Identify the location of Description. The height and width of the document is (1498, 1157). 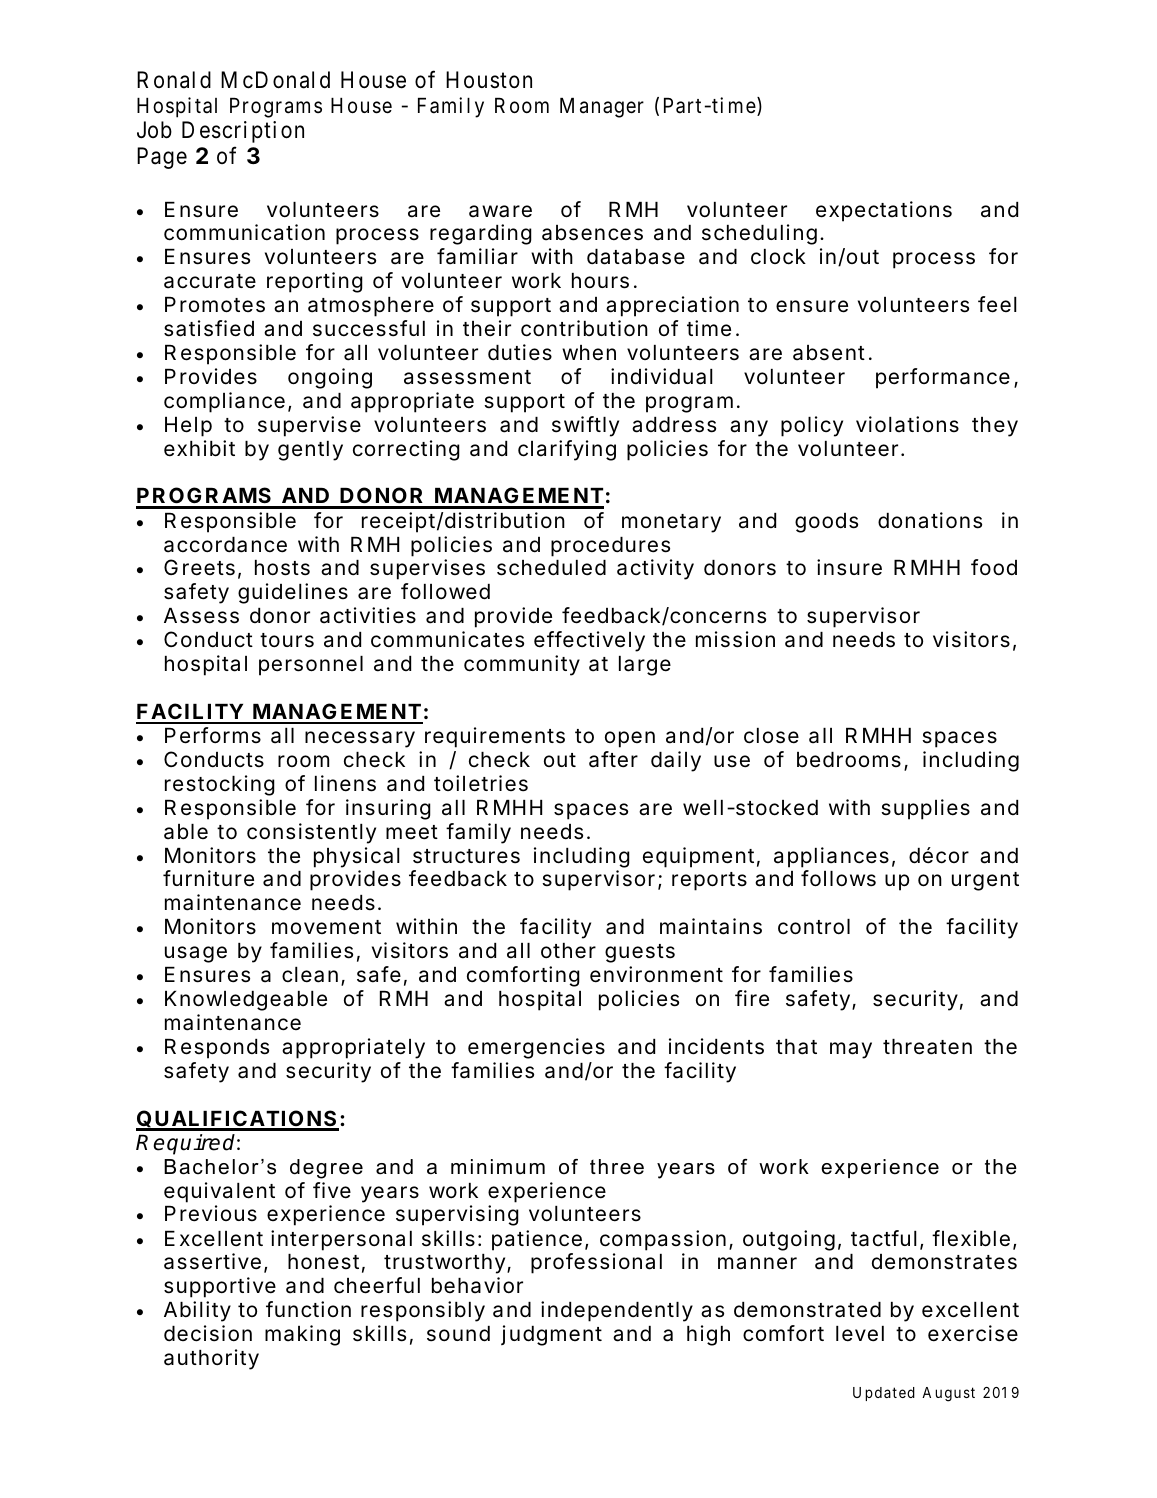
(243, 132).
